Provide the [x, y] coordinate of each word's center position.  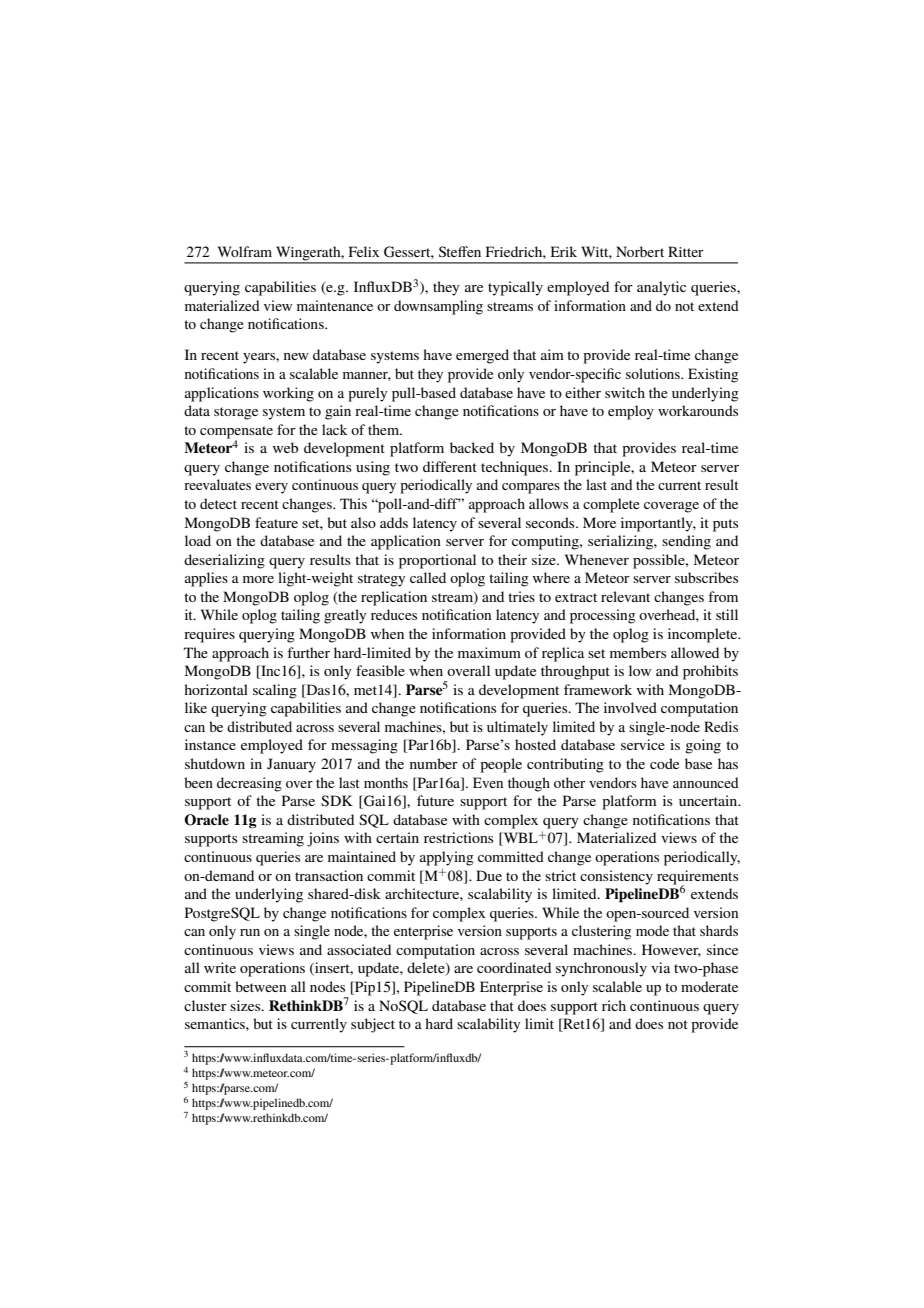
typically [515, 288]
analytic [661, 288]
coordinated [514, 967]
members [638, 652]
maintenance [335, 305]
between [260, 986]
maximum [489, 652]
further [308, 652]
